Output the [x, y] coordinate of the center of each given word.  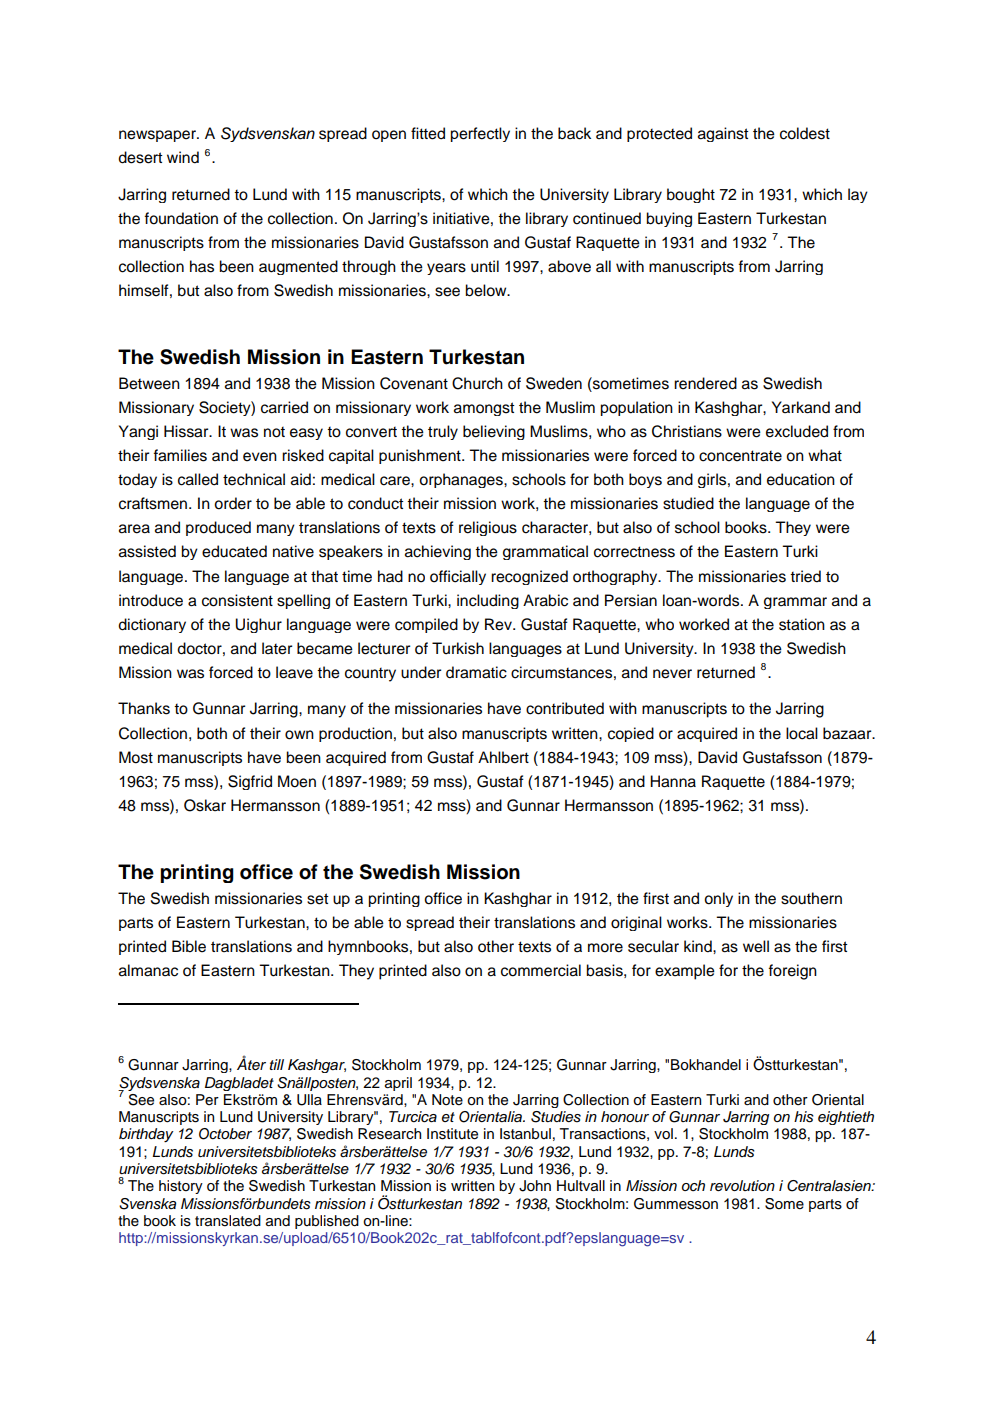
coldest [805, 133]
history [181, 1187]
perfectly [480, 134]
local [802, 733]
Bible [189, 946]
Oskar [205, 805]
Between [149, 383]
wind [183, 157]
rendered [705, 383]
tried [805, 576]
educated [234, 551]
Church [477, 383]
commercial [541, 970]
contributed [565, 708]
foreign [793, 972]
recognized [529, 577]
